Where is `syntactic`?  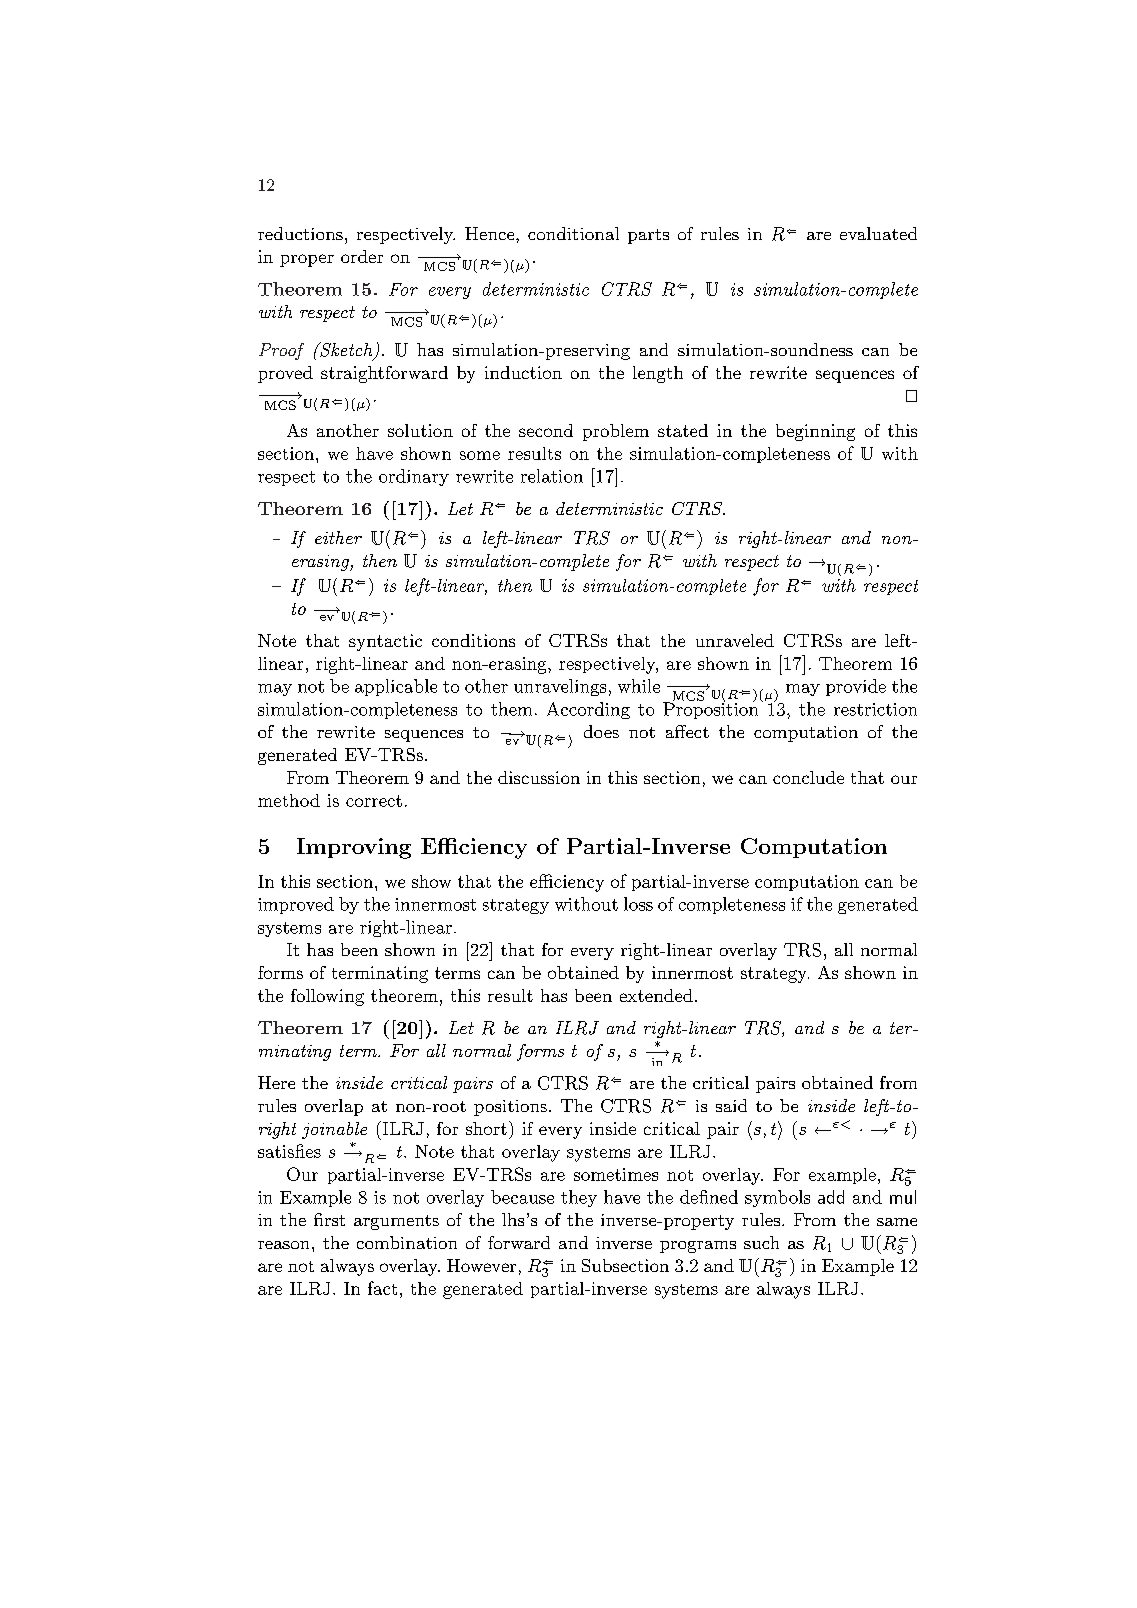
syntactic is located at coordinates (385, 642).
